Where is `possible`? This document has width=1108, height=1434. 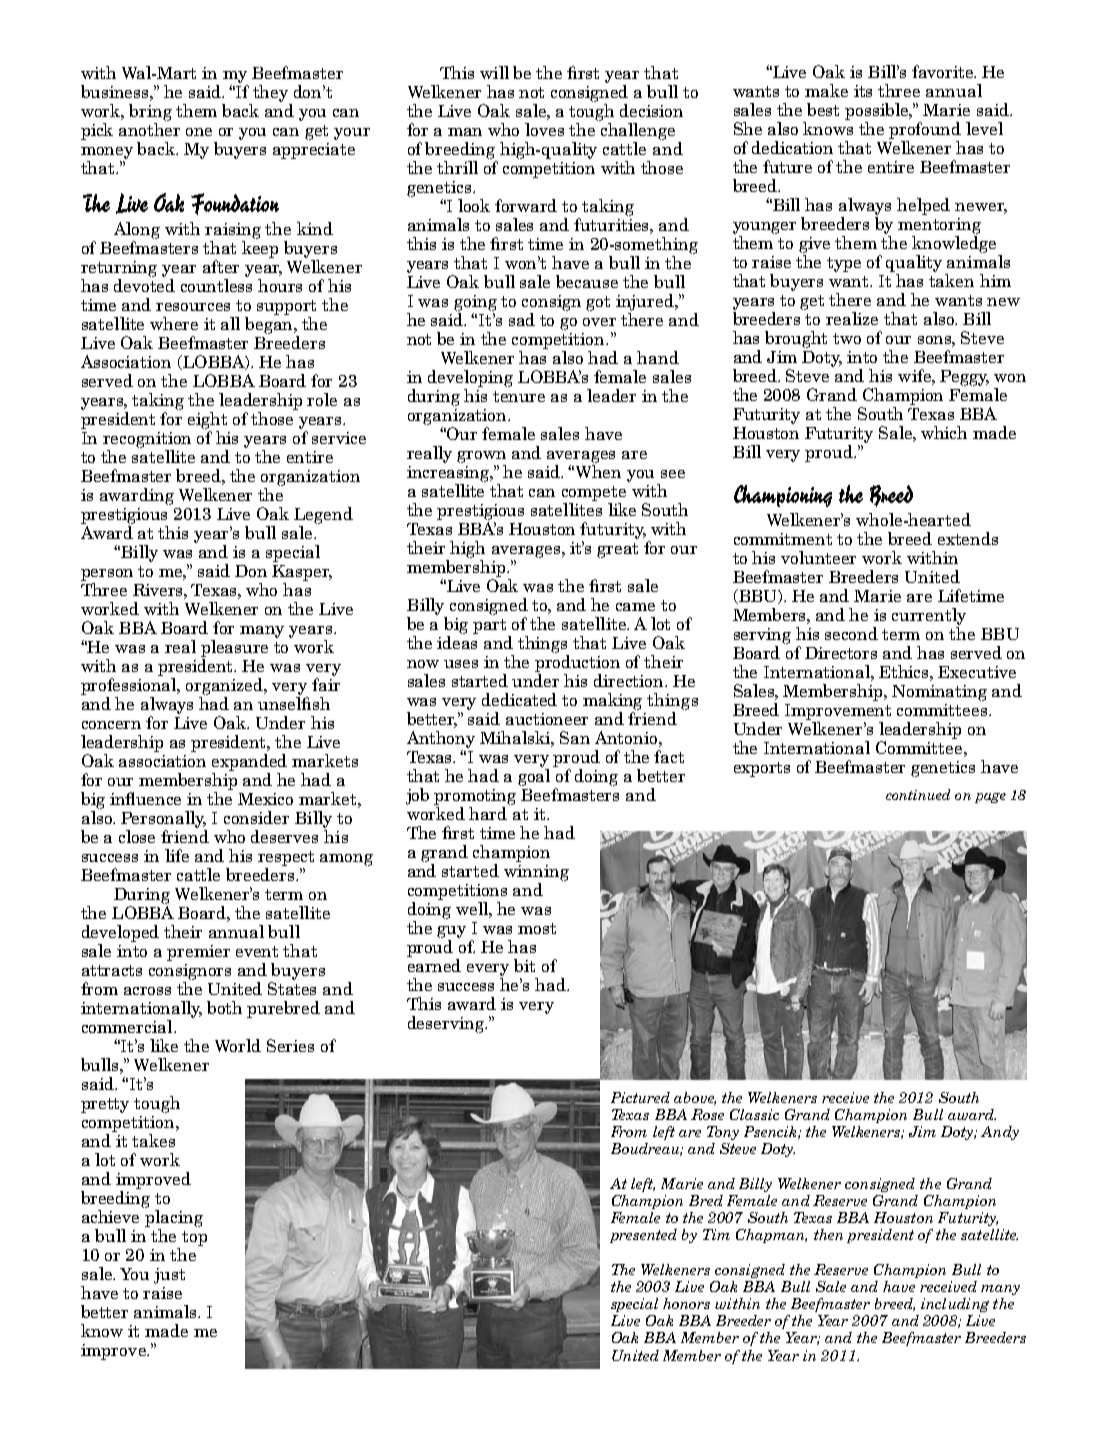
possible is located at coordinates (878, 111).
